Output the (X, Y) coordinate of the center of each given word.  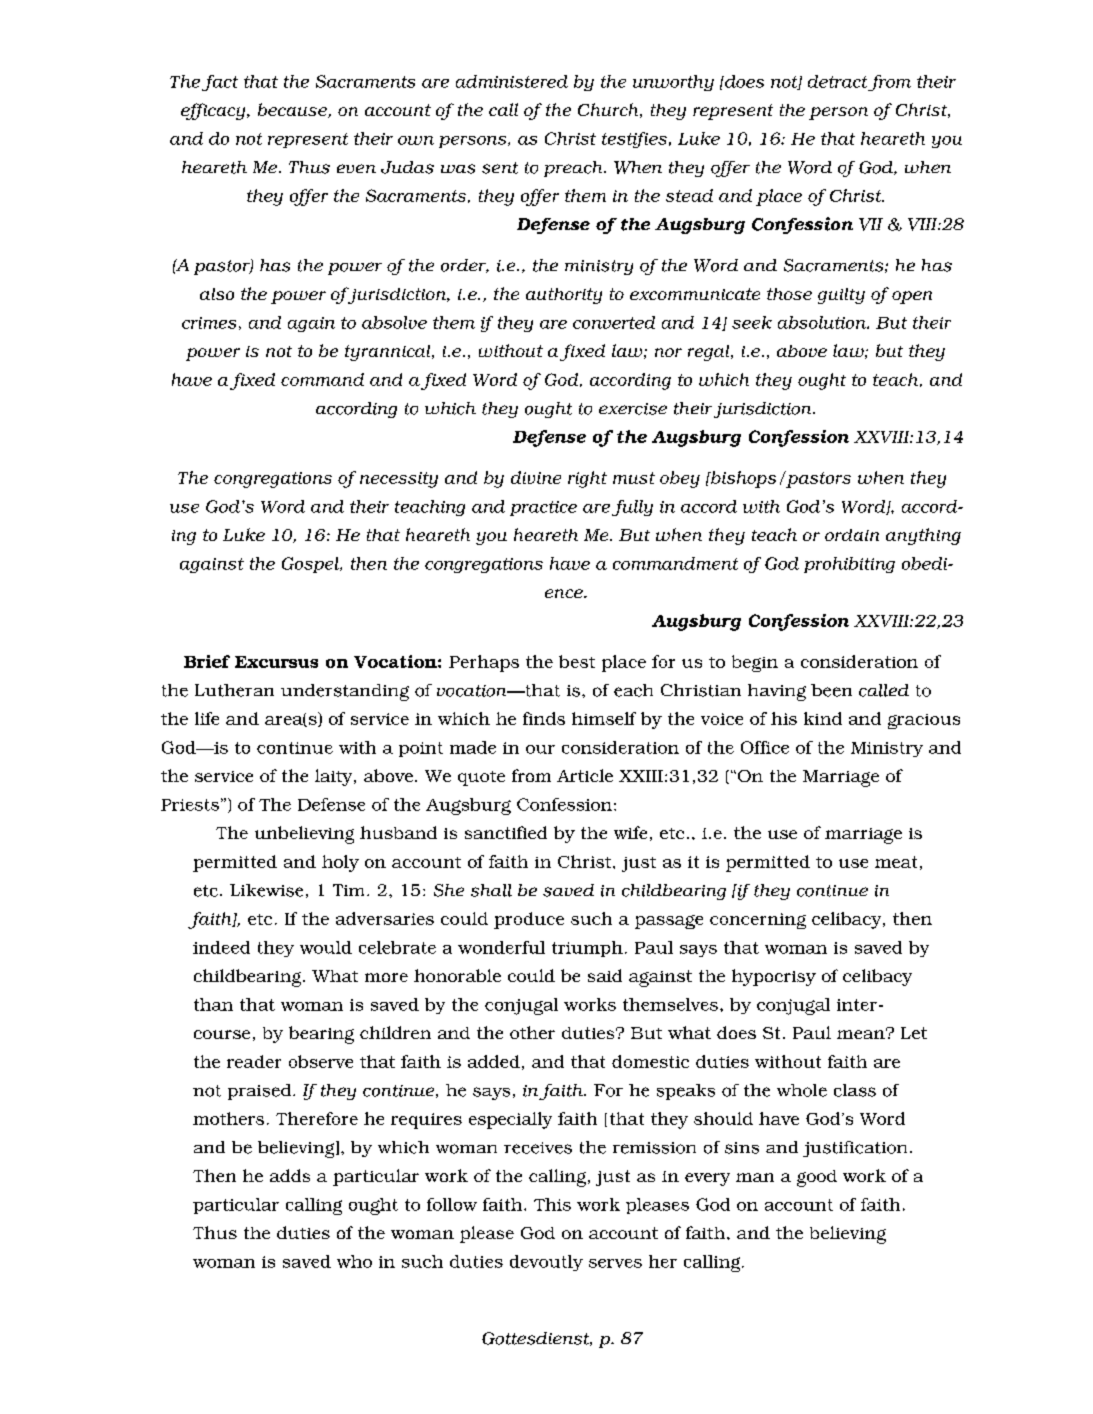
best (577, 661)
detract (837, 81)
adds (290, 1175)
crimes (209, 323)
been (831, 690)
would (326, 947)
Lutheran (234, 690)
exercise (633, 409)
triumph (587, 949)
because (293, 110)
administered (512, 81)
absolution (823, 322)
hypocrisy (774, 977)
